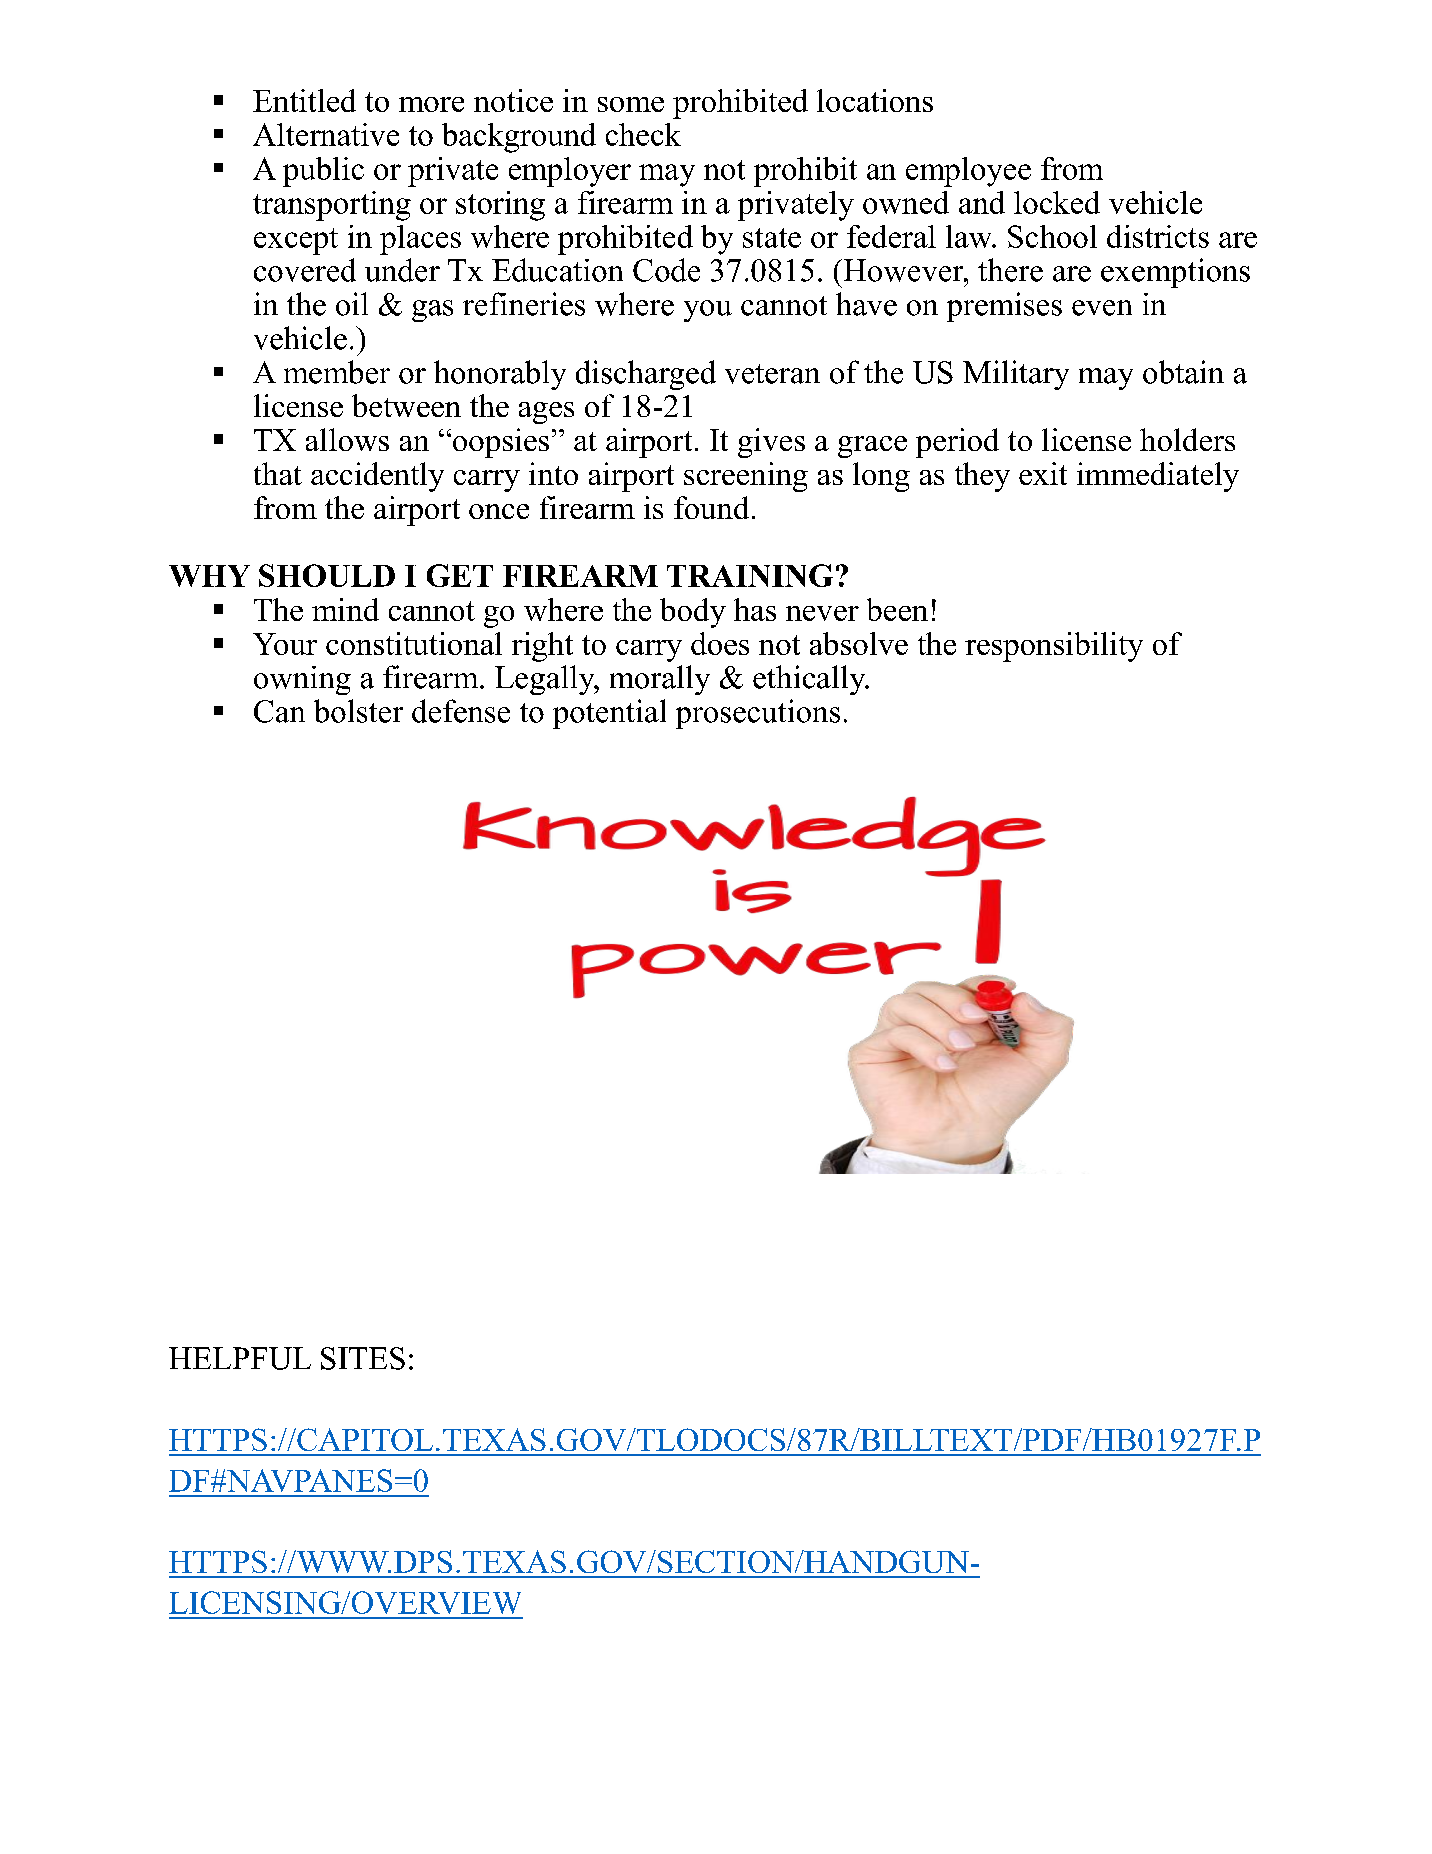 This document has height=1854, width=1432. What do you see at coordinates (240, 1358) in the document?
I see `HELPFUL` at bounding box center [240, 1358].
